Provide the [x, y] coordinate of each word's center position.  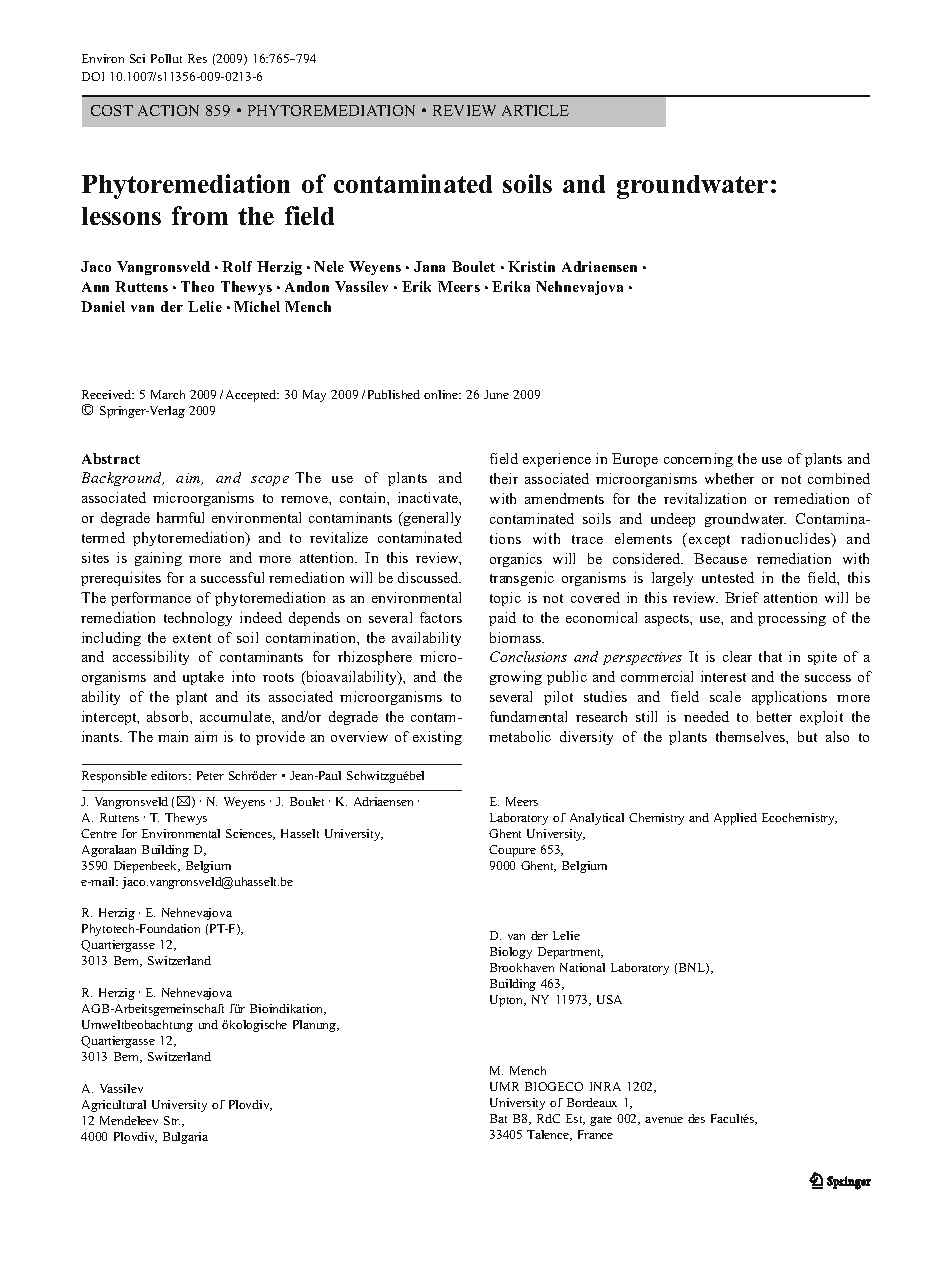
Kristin [531, 266]
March [168, 394]
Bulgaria [185, 1138]
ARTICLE [535, 110]
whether [729, 478]
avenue [664, 1120]
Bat [498, 1118]
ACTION [168, 110]
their [504, 478]
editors [170, 775]
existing [437, 738]
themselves [751, 736]
